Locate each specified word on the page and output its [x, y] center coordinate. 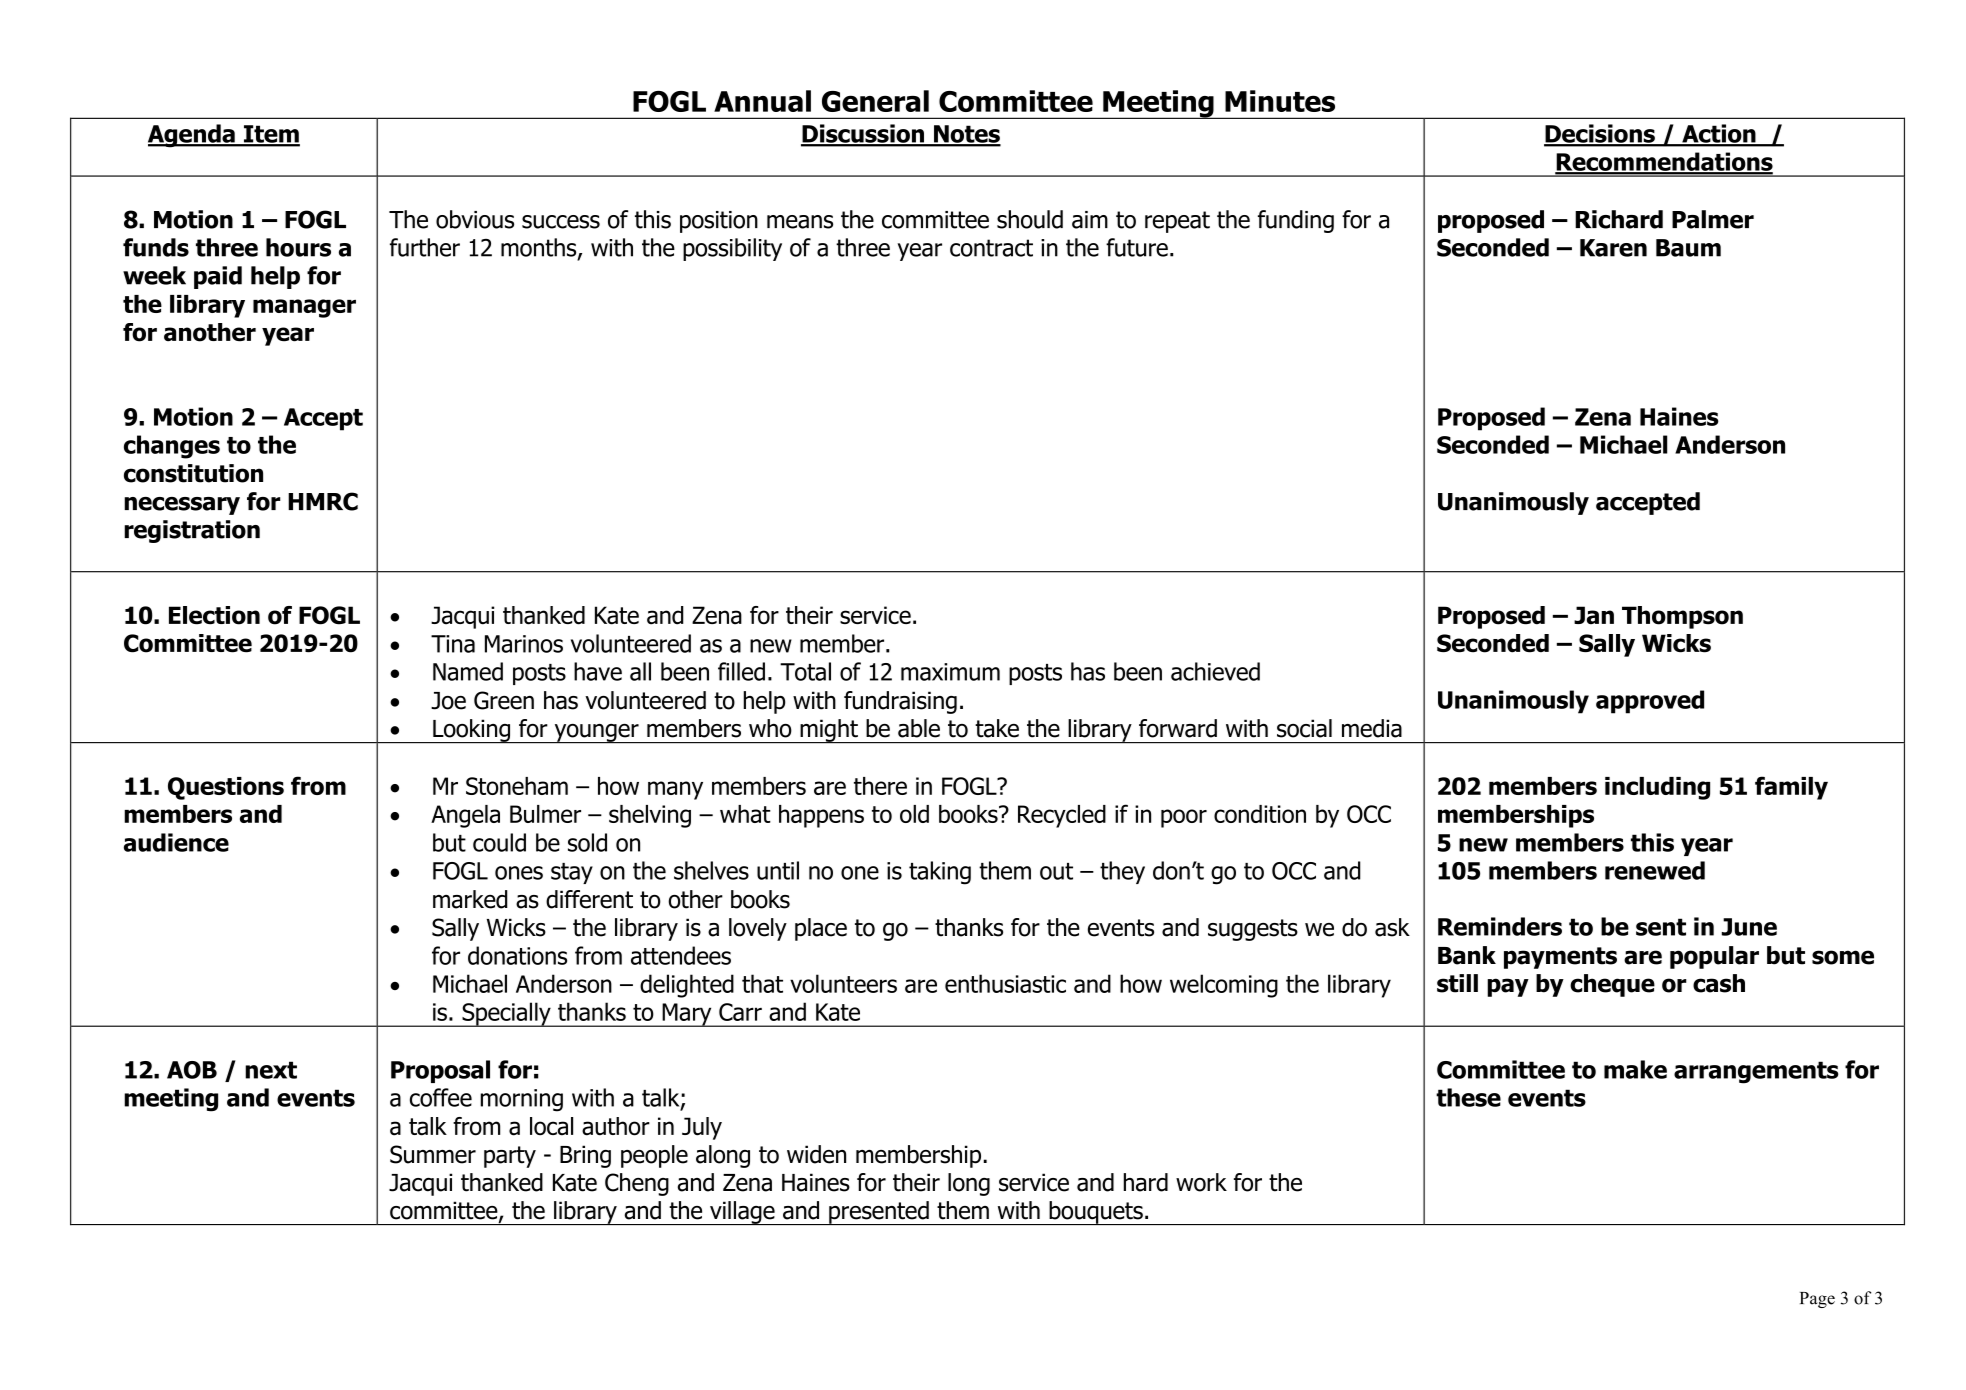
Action [1719, 134]
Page [1817, 1300]
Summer [433, 1154]
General [875, 101]
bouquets [1096, 1213]
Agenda [192, 136]
